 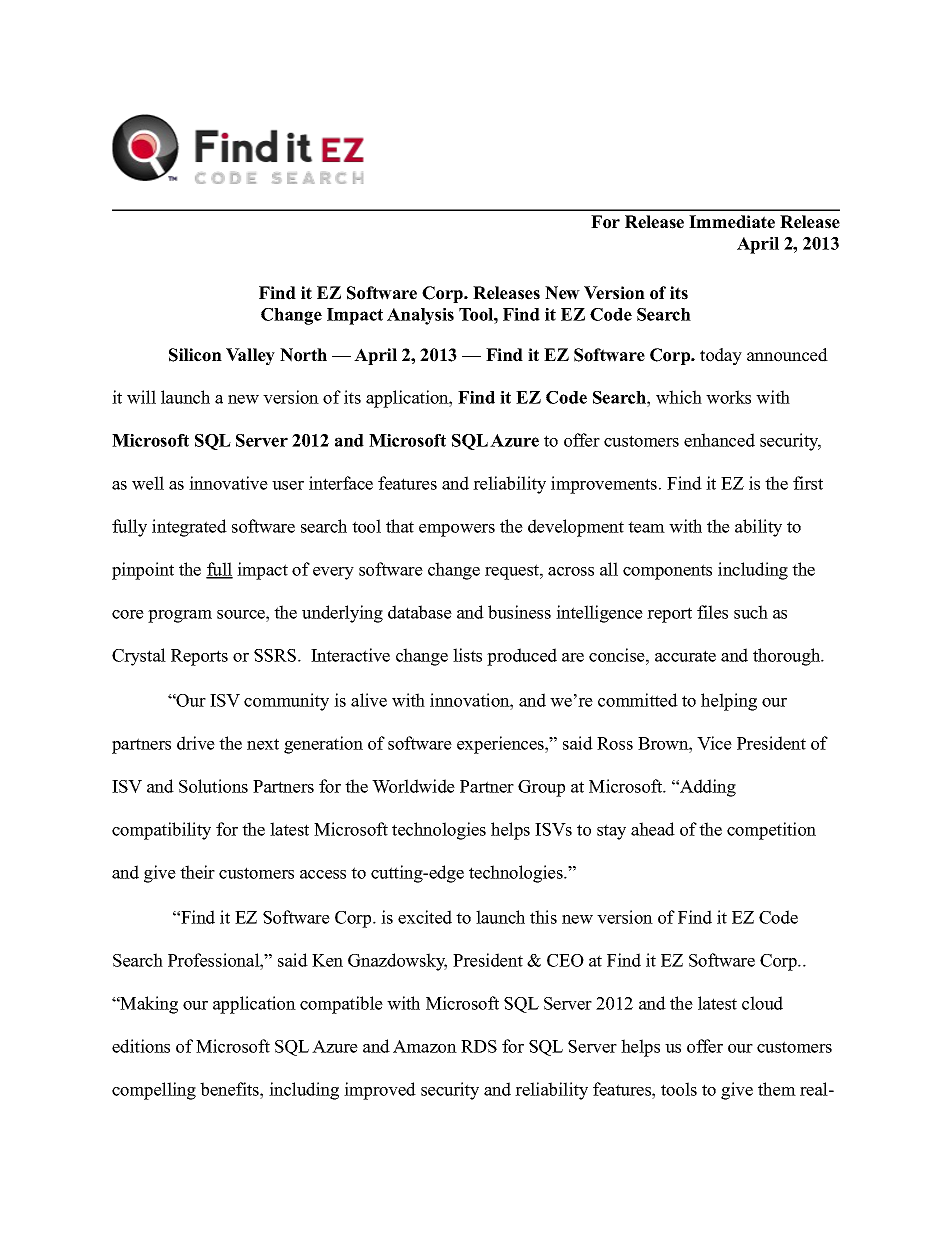 I want to click on Silicon, so click(x=195, y=355).
